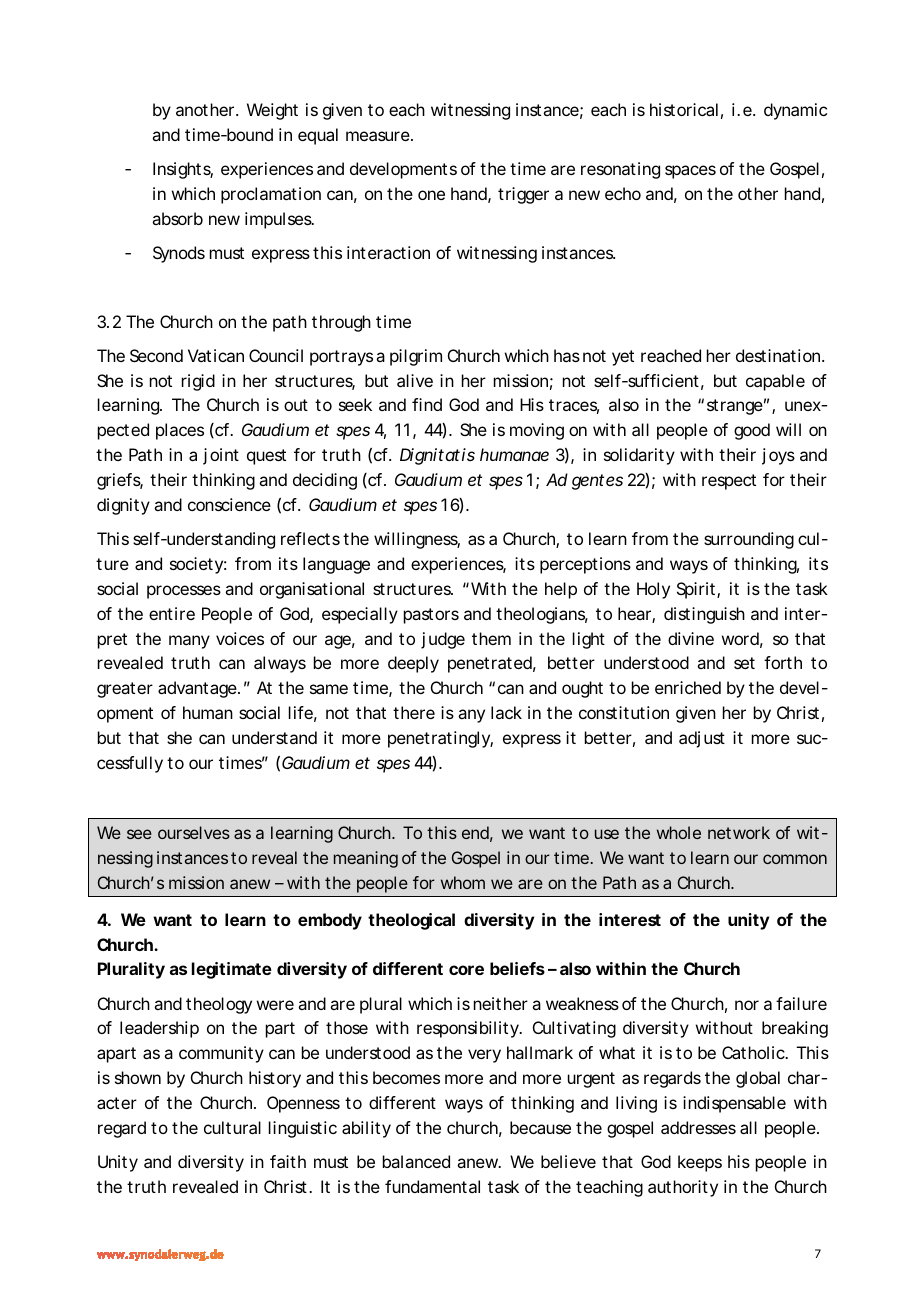  I want to click on rigid, so click(198, 382).
